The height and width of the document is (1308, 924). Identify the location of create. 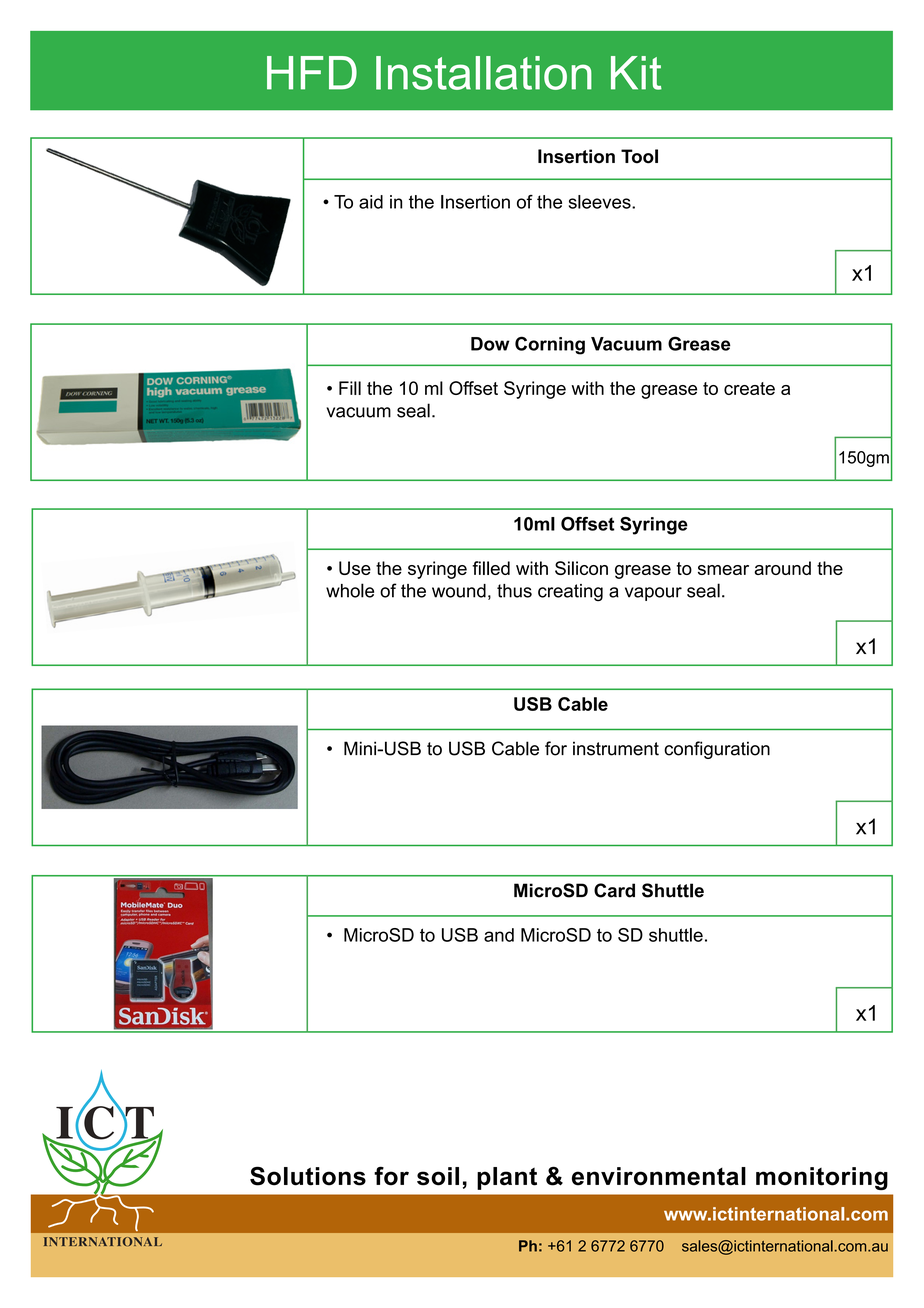
(749, 388).
